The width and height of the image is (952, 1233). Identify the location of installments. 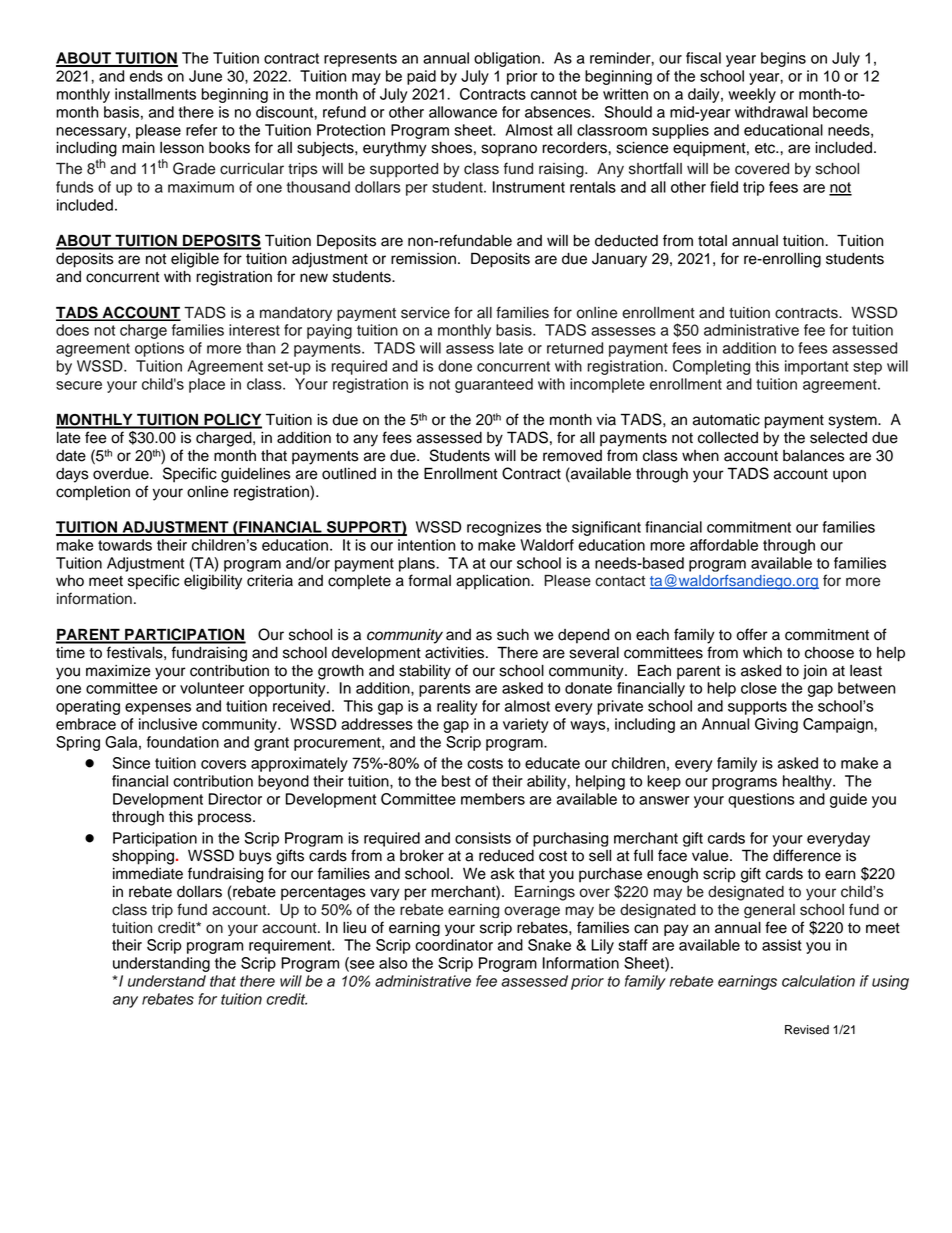
(155, 94).
